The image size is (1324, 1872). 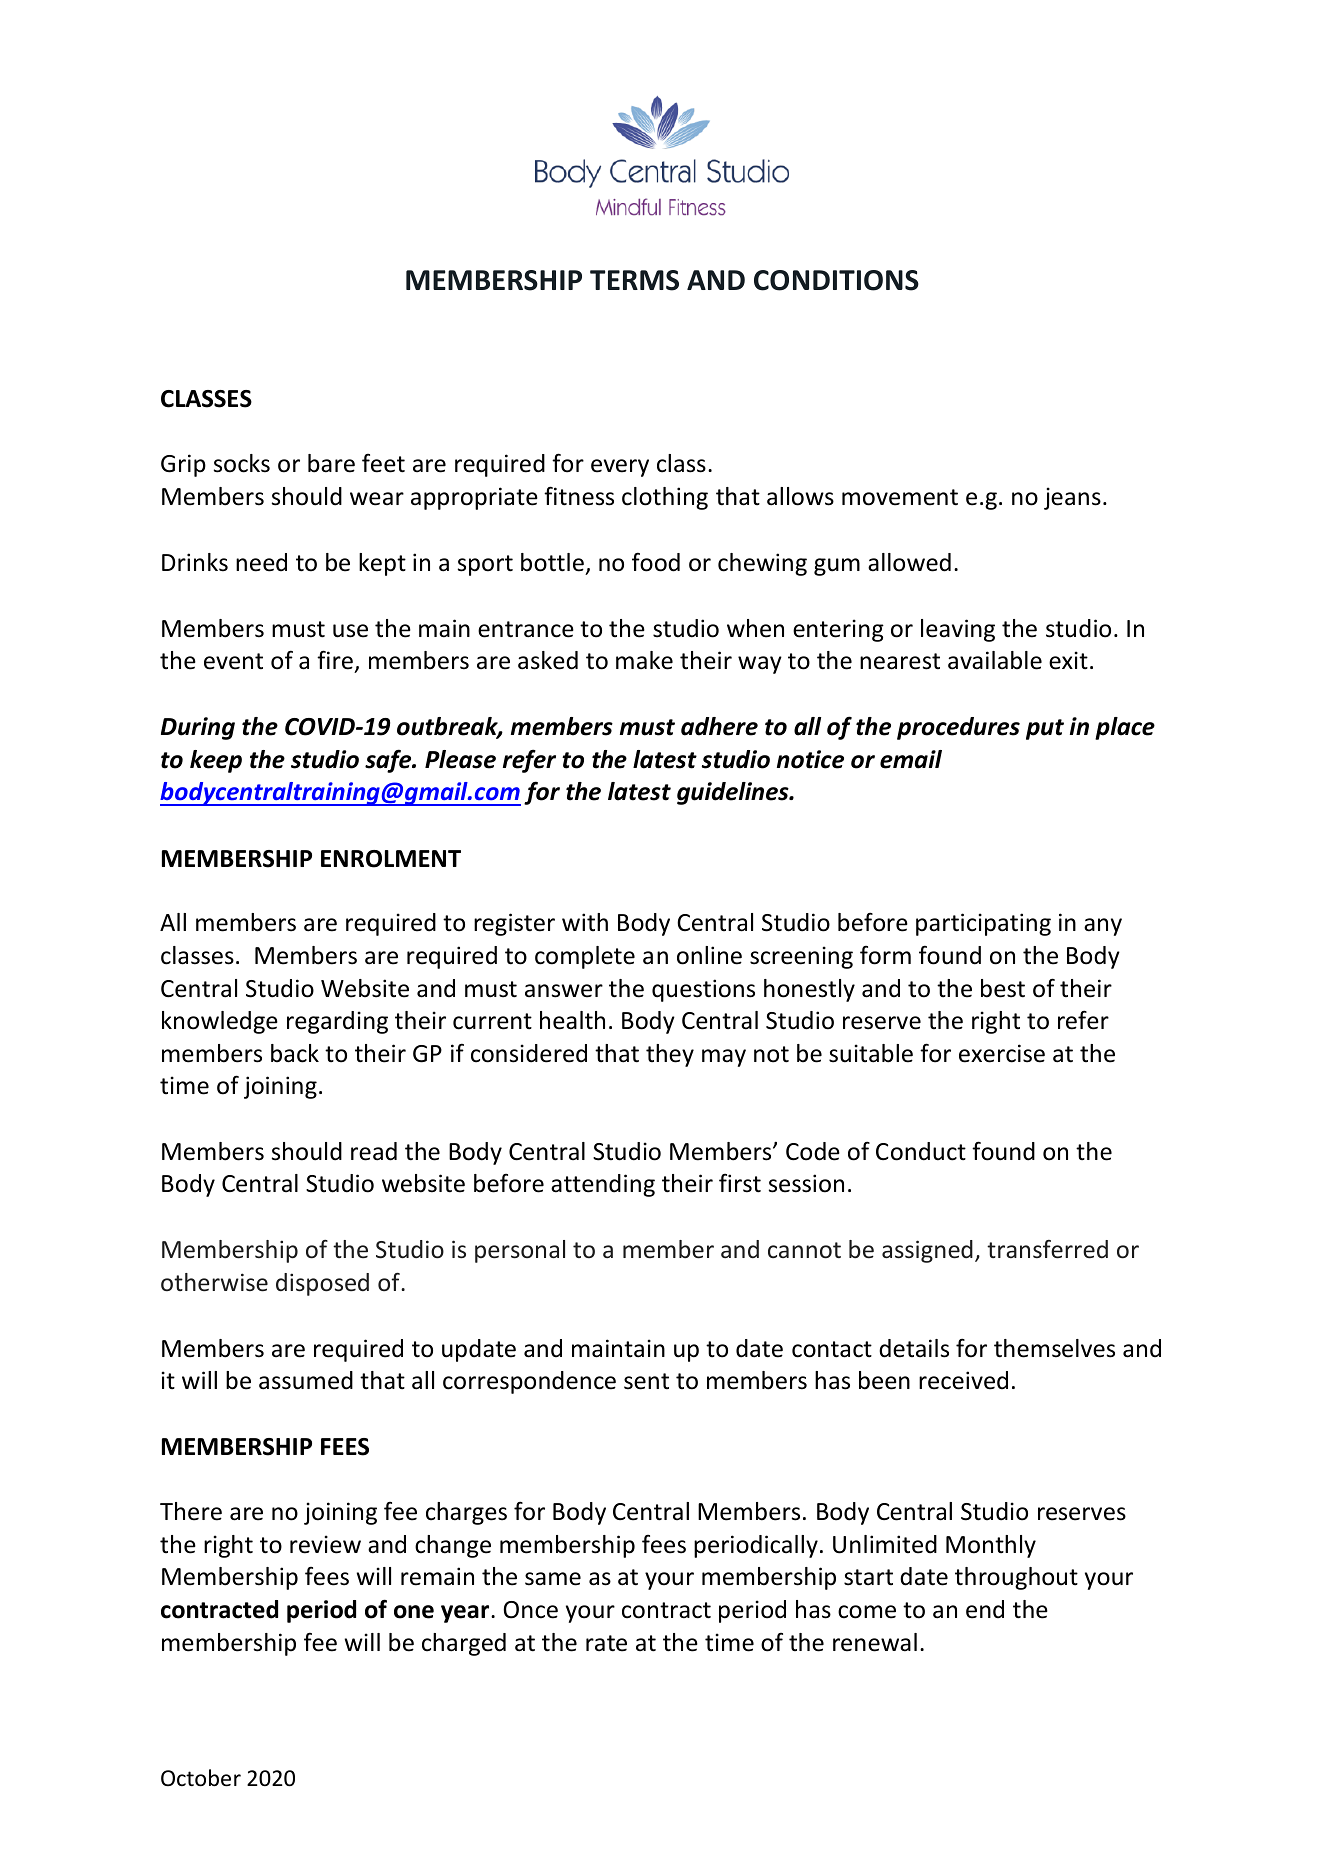 I want to click on rate, so click(x=606, y=1643).
